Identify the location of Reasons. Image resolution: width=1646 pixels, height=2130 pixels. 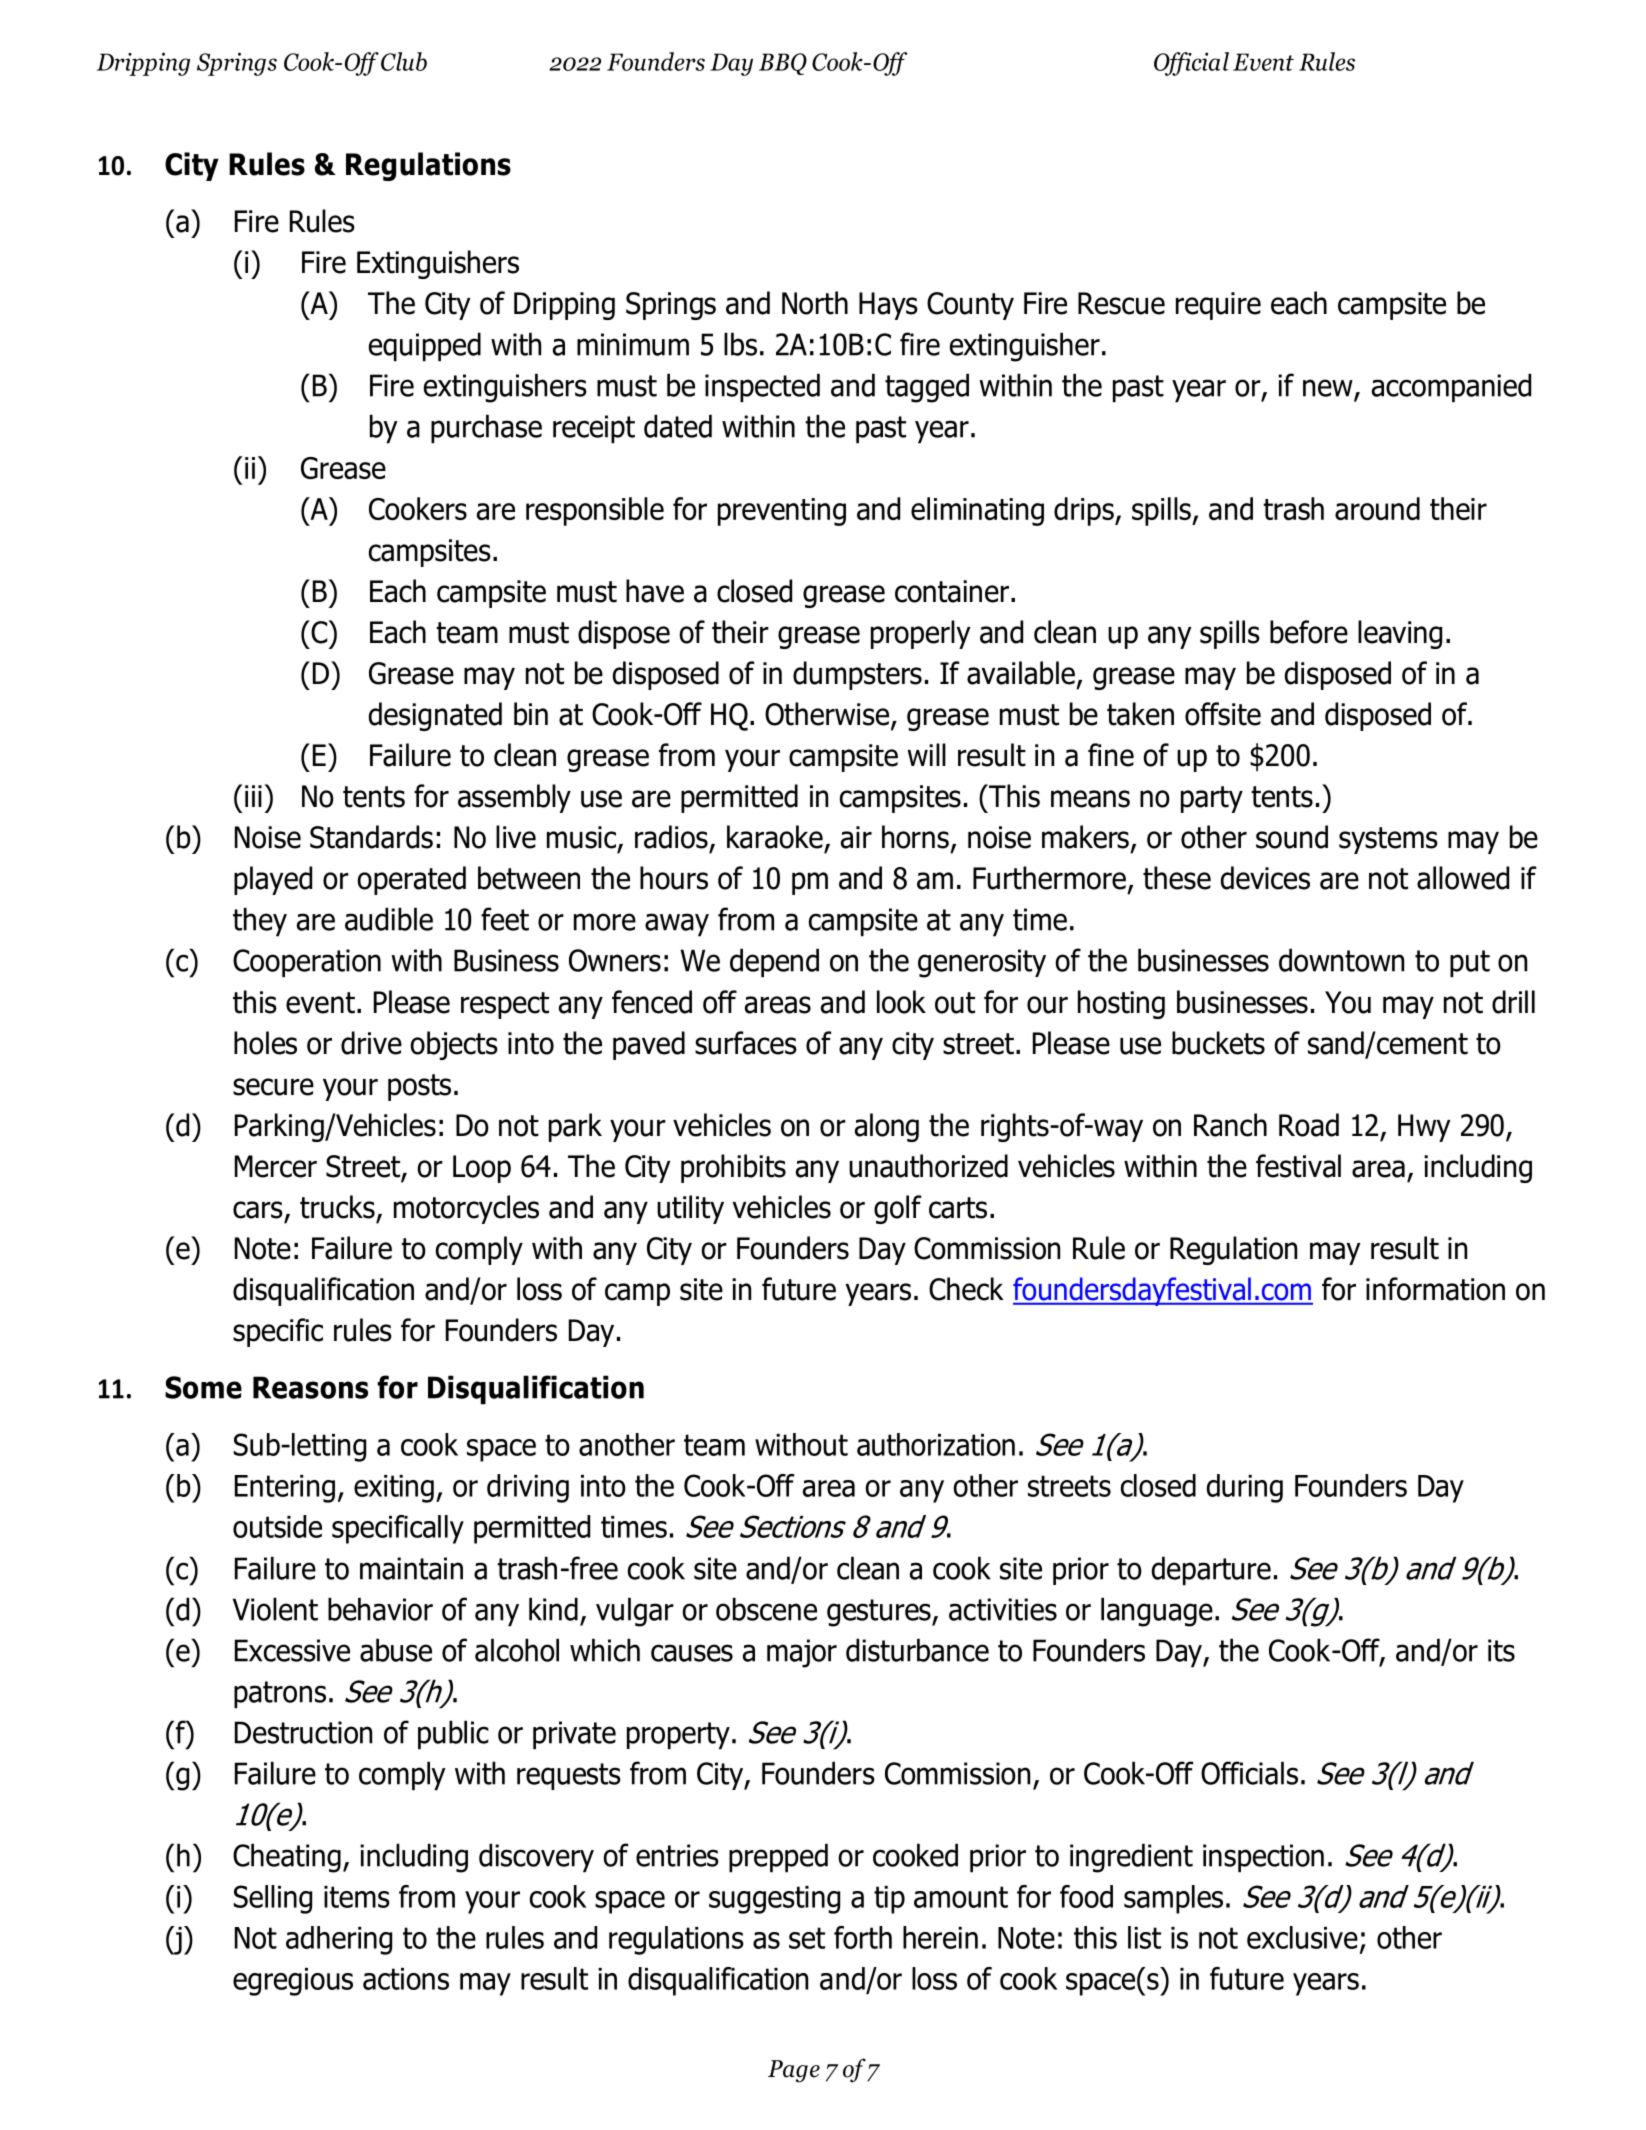
(310, 1387).
